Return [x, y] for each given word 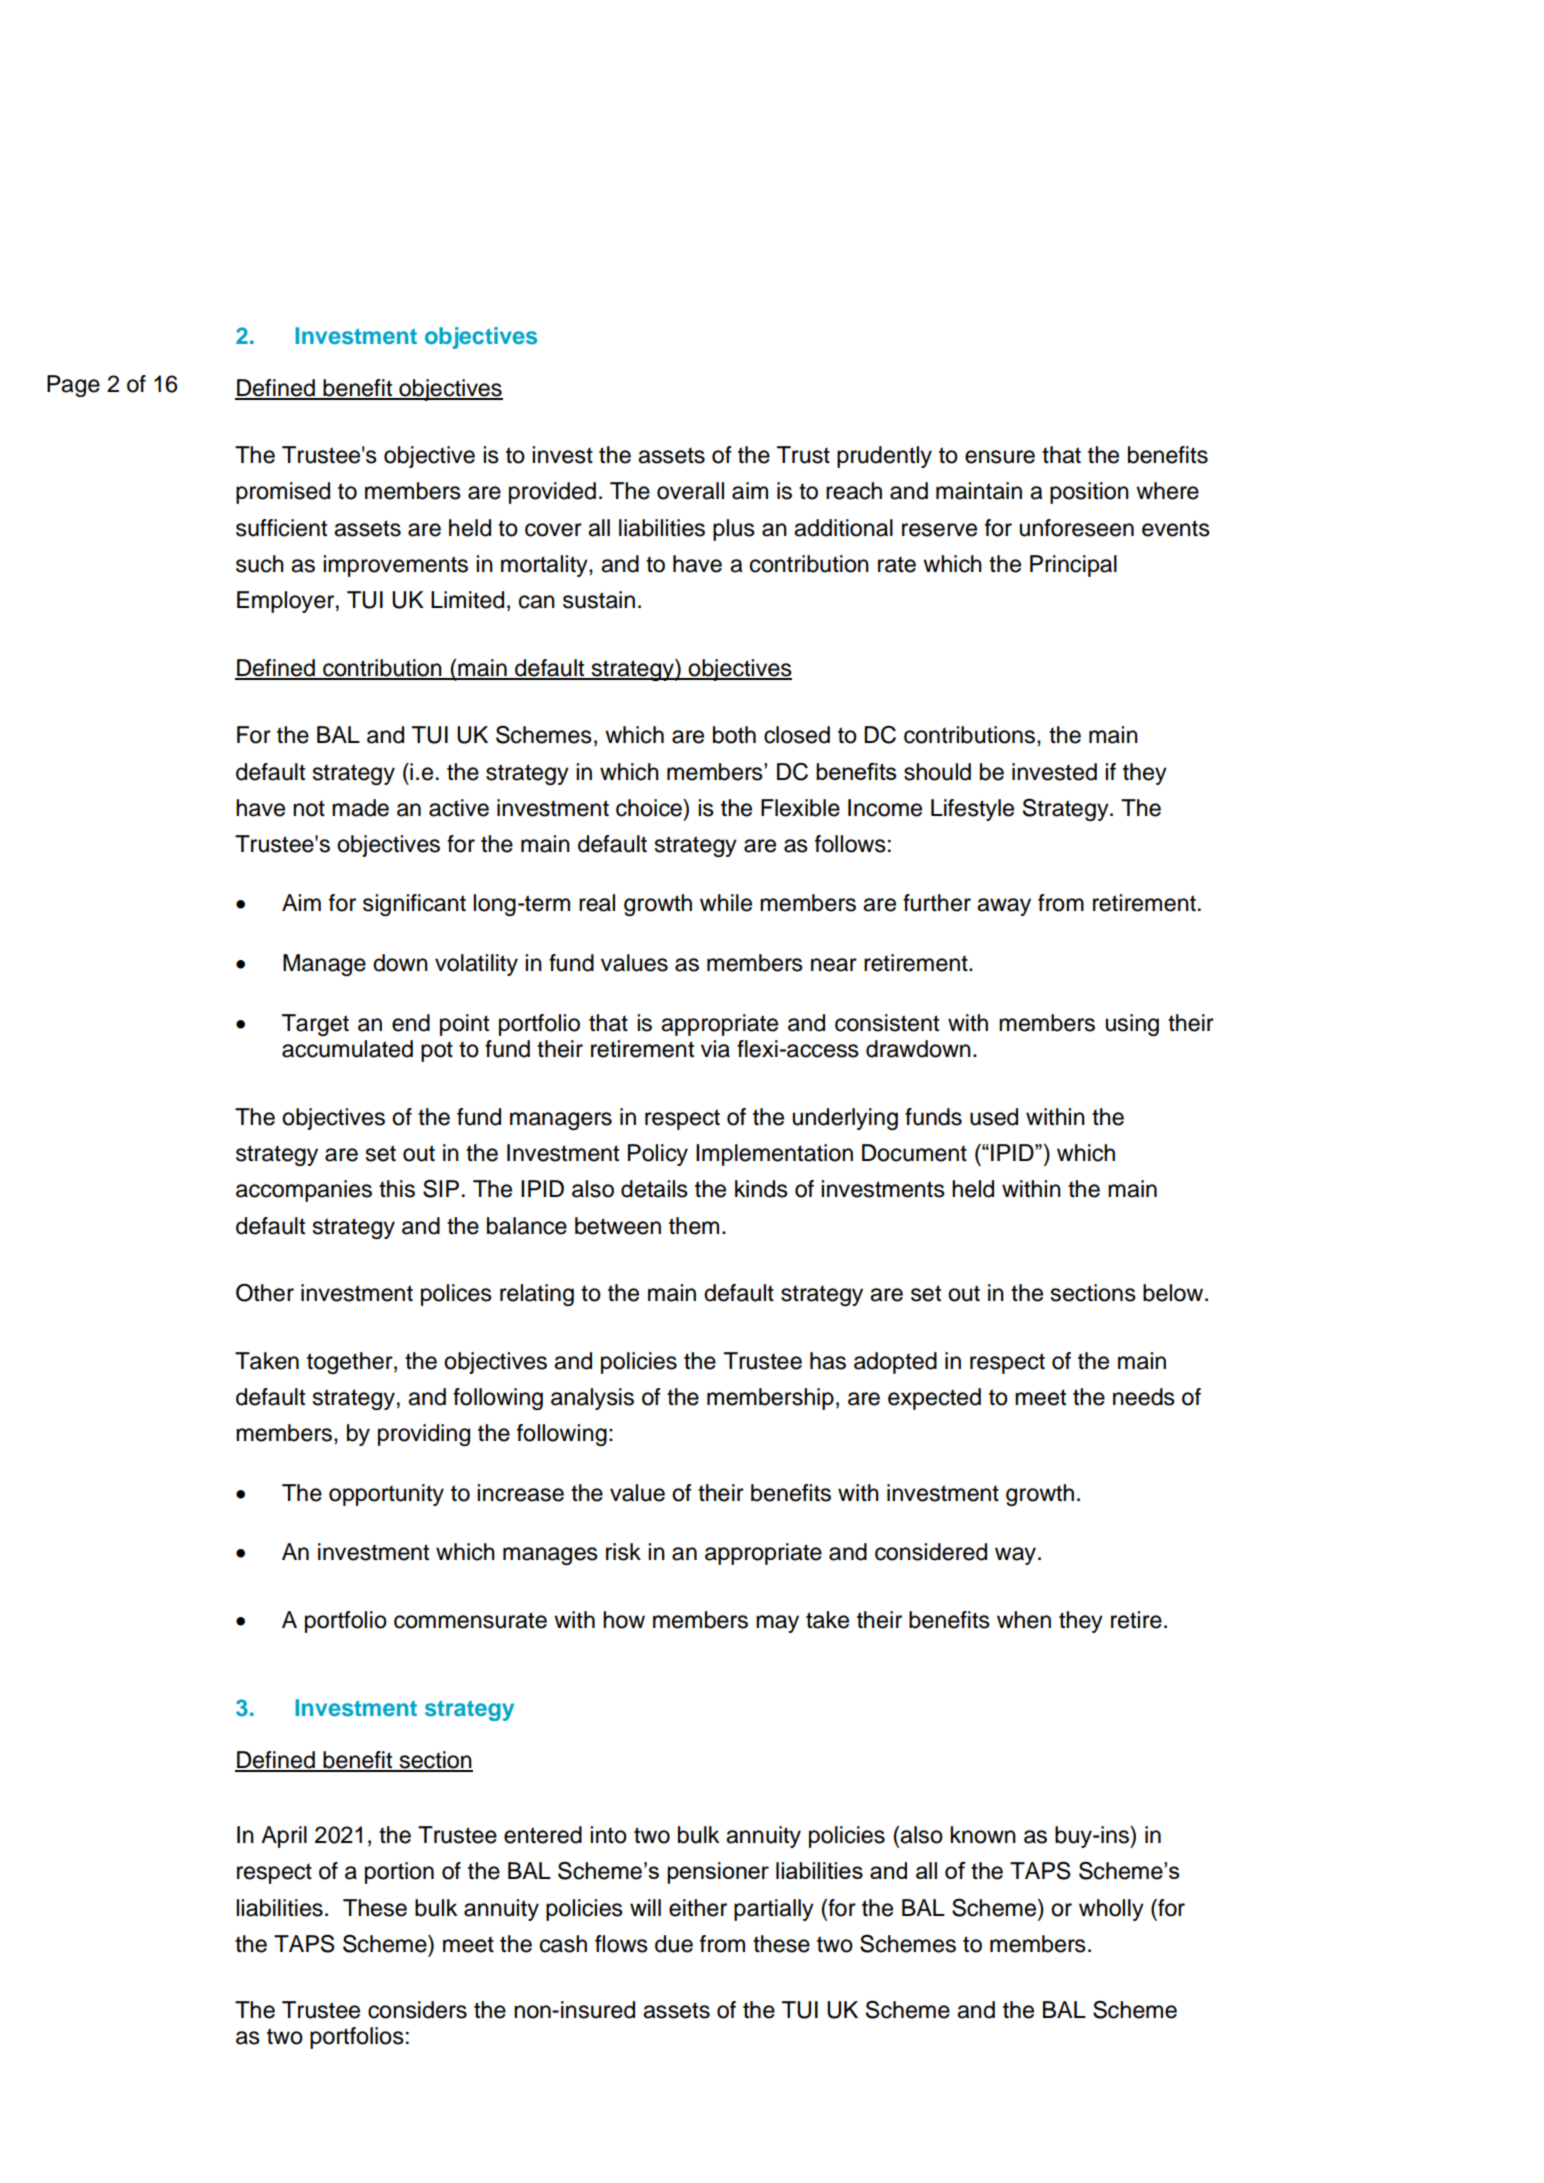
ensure [1000, 457]
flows [621, 1944]
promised [283, 493]
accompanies [304, 1191]
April [284, 1837]
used [994, 1117]
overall [690, 491]
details [654, 1189]
